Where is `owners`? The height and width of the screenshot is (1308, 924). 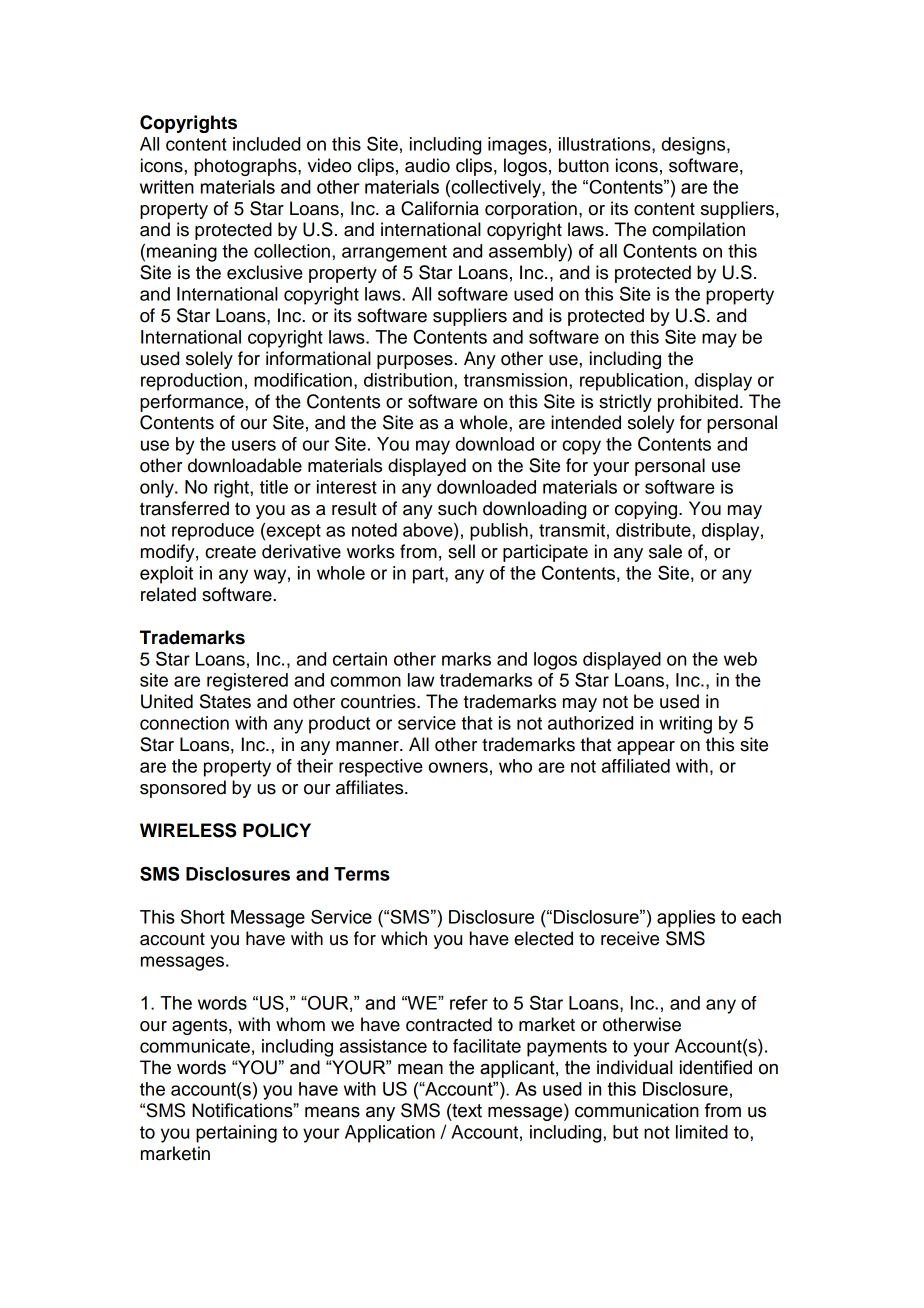 owners is located at coordinates (458, 767).
